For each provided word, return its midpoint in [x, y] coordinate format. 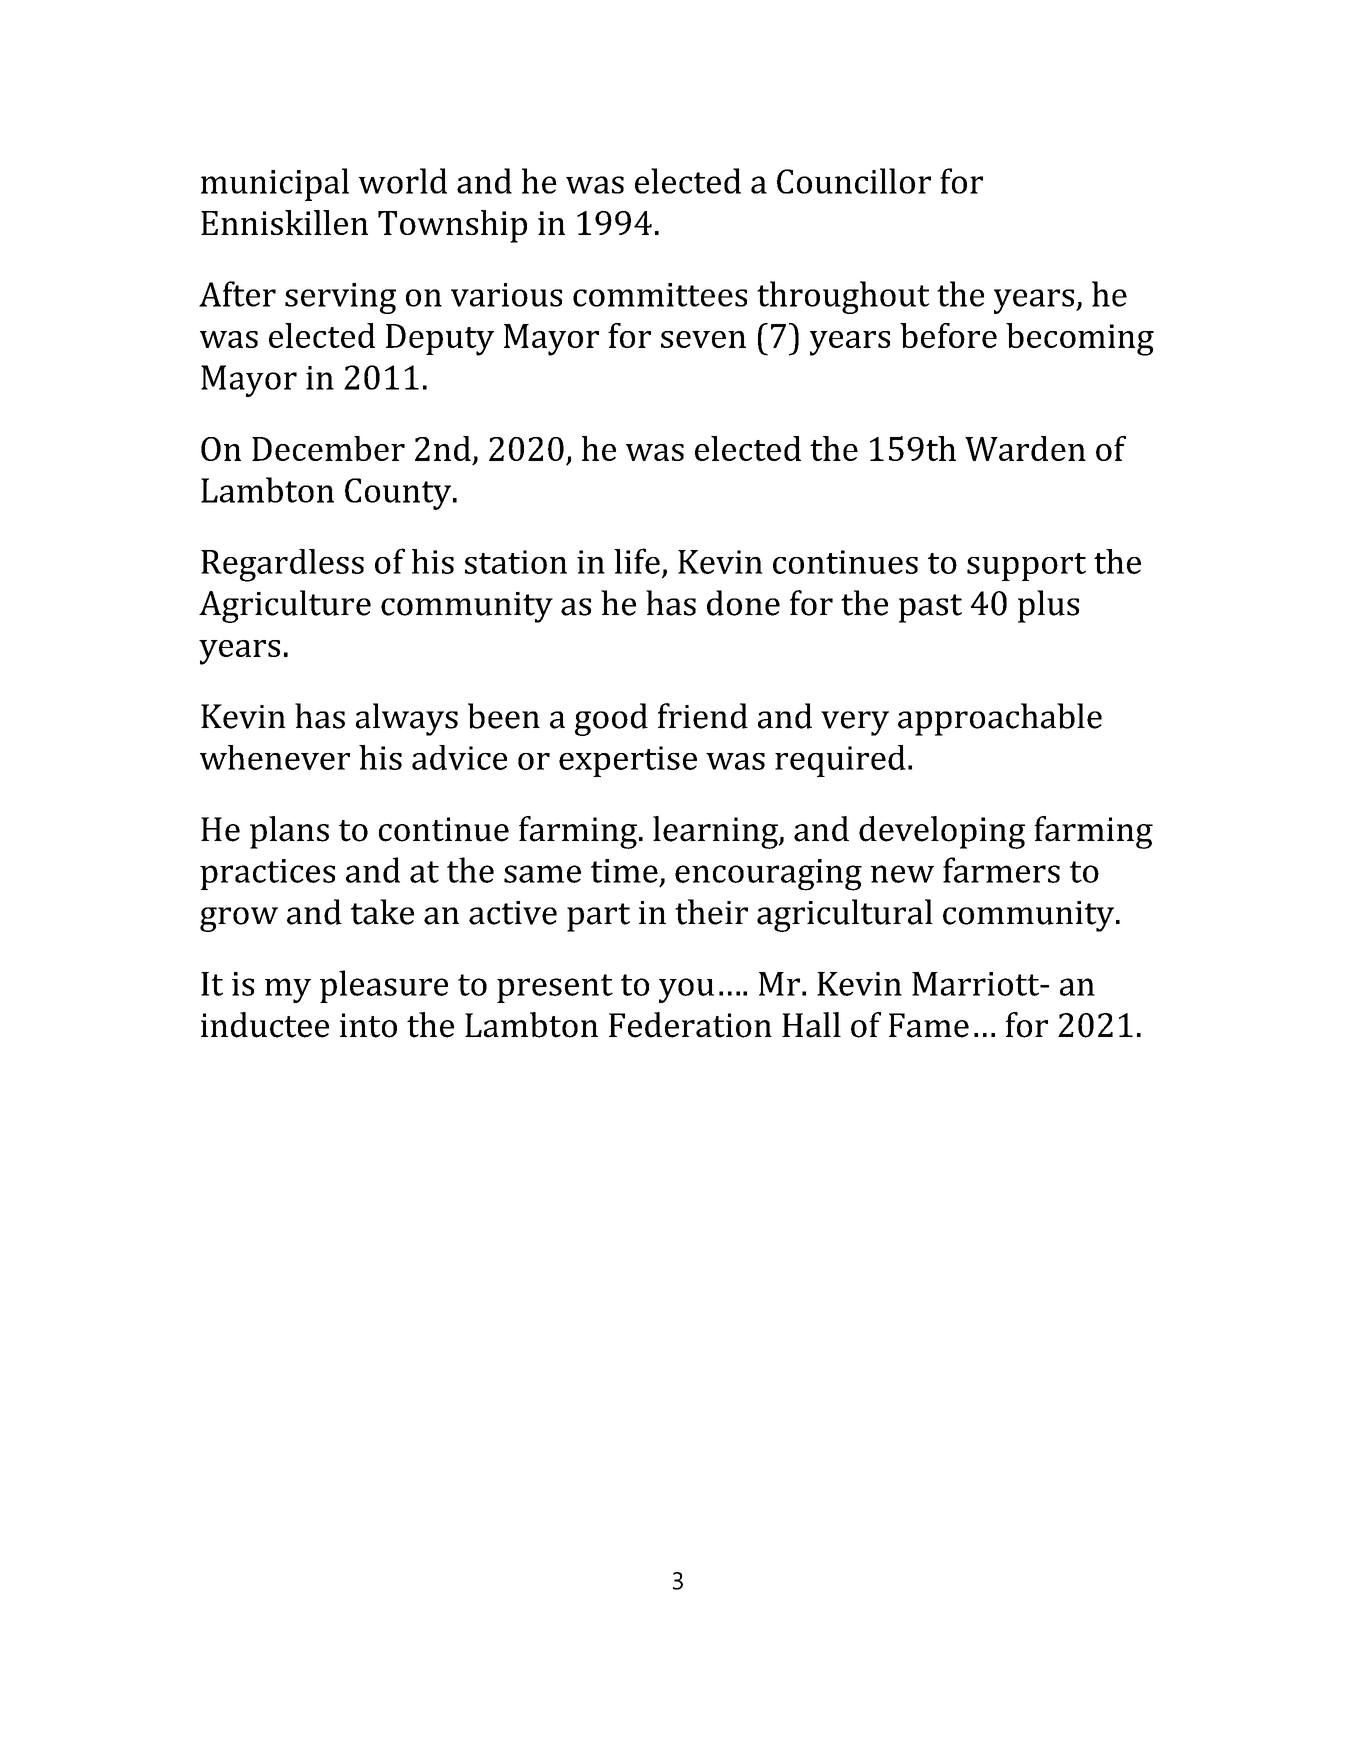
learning [716, 832]
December [328, 448]
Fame [929, 1025]
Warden [1025, 448]
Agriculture [285, 606]
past [930, 608]
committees [660, 295]
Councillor [854, 181]
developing [942, 832]
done [743, 603]
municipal [275, 184]
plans [289, 832]
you [686, 990]
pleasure [384, 986]
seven [703, 339]
